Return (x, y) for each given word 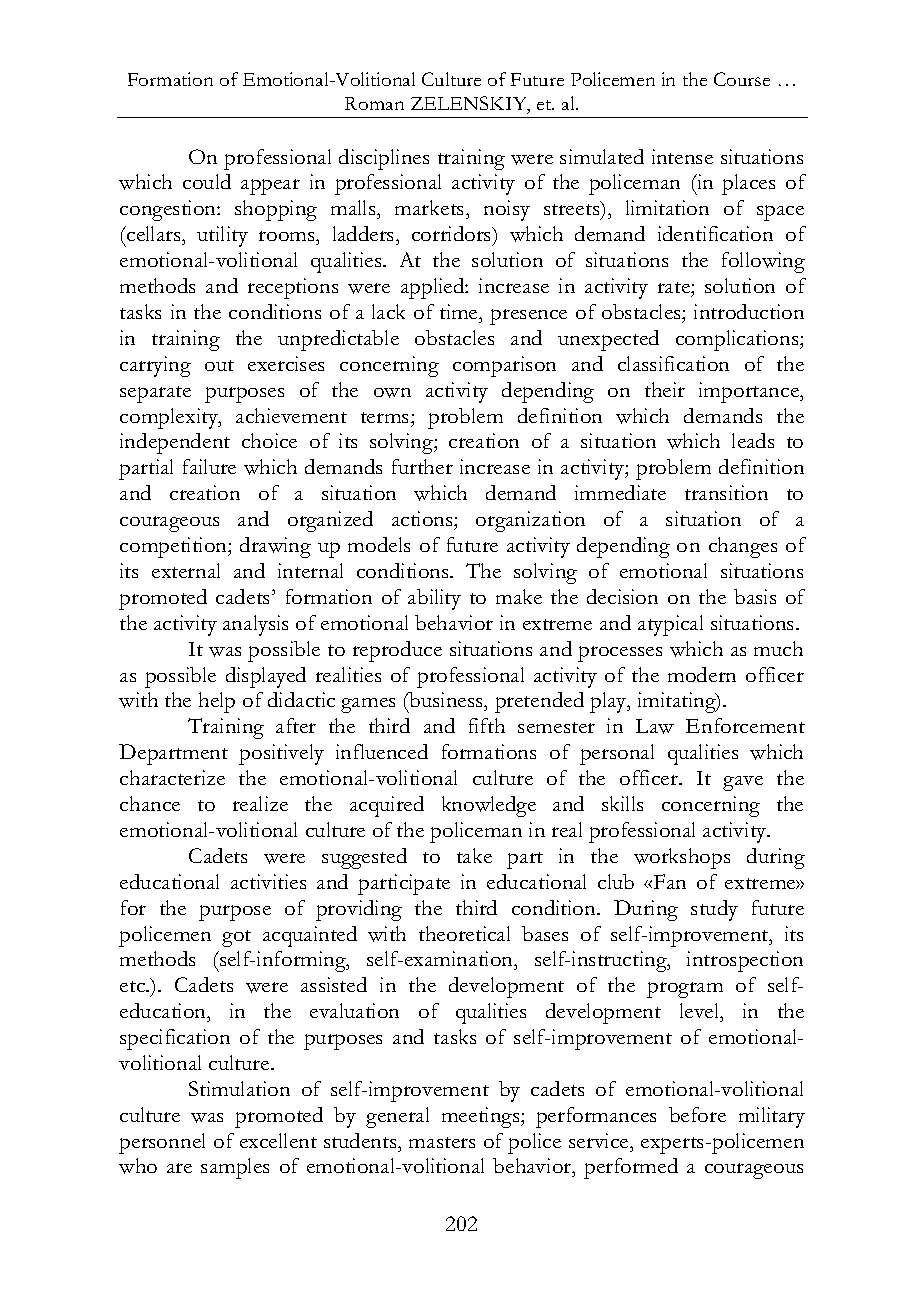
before (697, 1114)
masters (442, 1142)
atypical (670, 625)
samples (235, 1168)
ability (434, 599)
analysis (255, 625)
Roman (374, 103)
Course (742, 79)
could (207, 181)
